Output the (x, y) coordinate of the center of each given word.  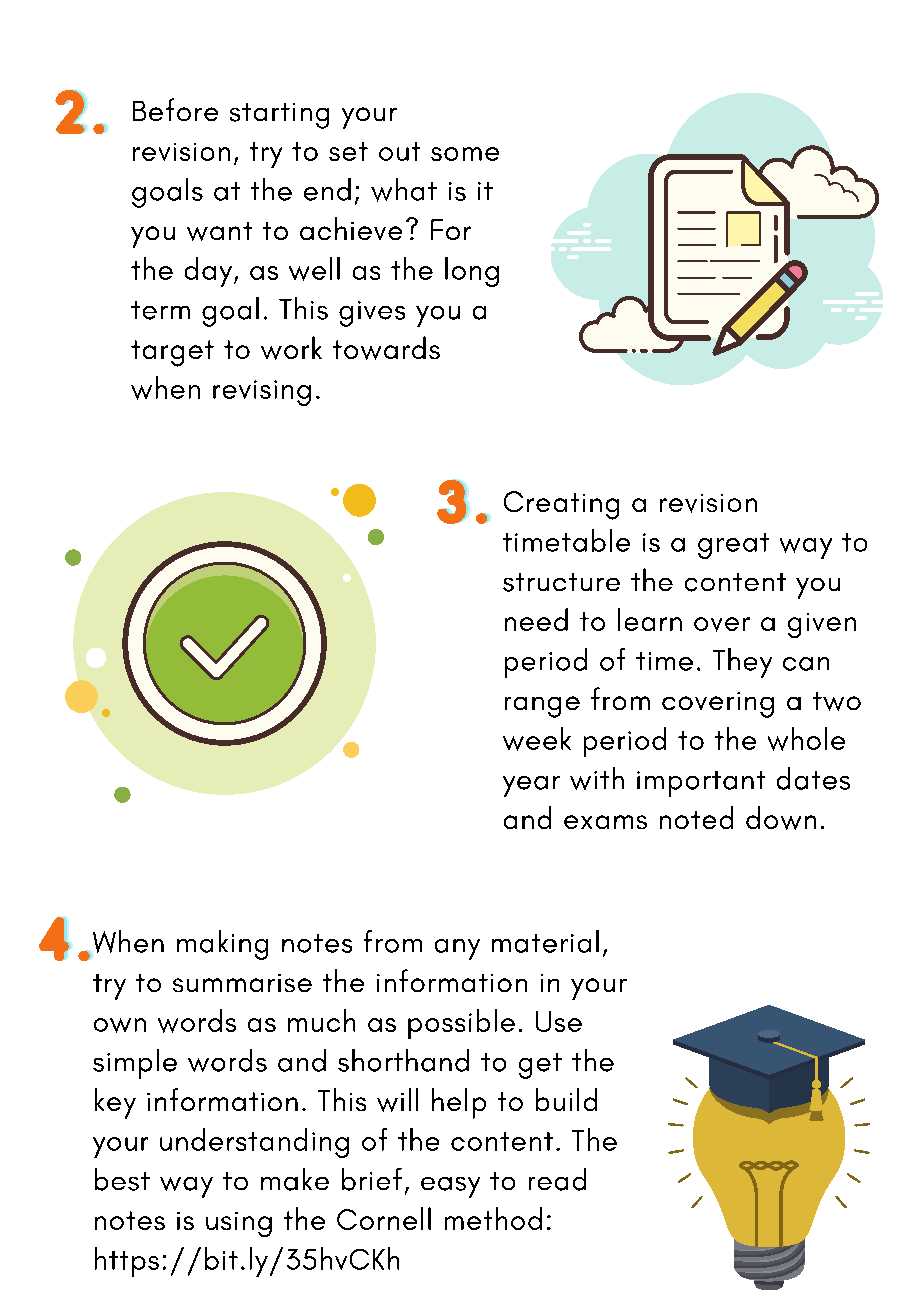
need (536, 619)
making (222, 945)
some (465, 154)
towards (386, 348)
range (542, 707)
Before (175, 109)
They (742, 663)
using (239, 1224)
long (472, 272)
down (781, 818)
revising (262, 393)
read (557, 1179)
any (457, 949)
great (733, 546)
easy (450, 1187)
